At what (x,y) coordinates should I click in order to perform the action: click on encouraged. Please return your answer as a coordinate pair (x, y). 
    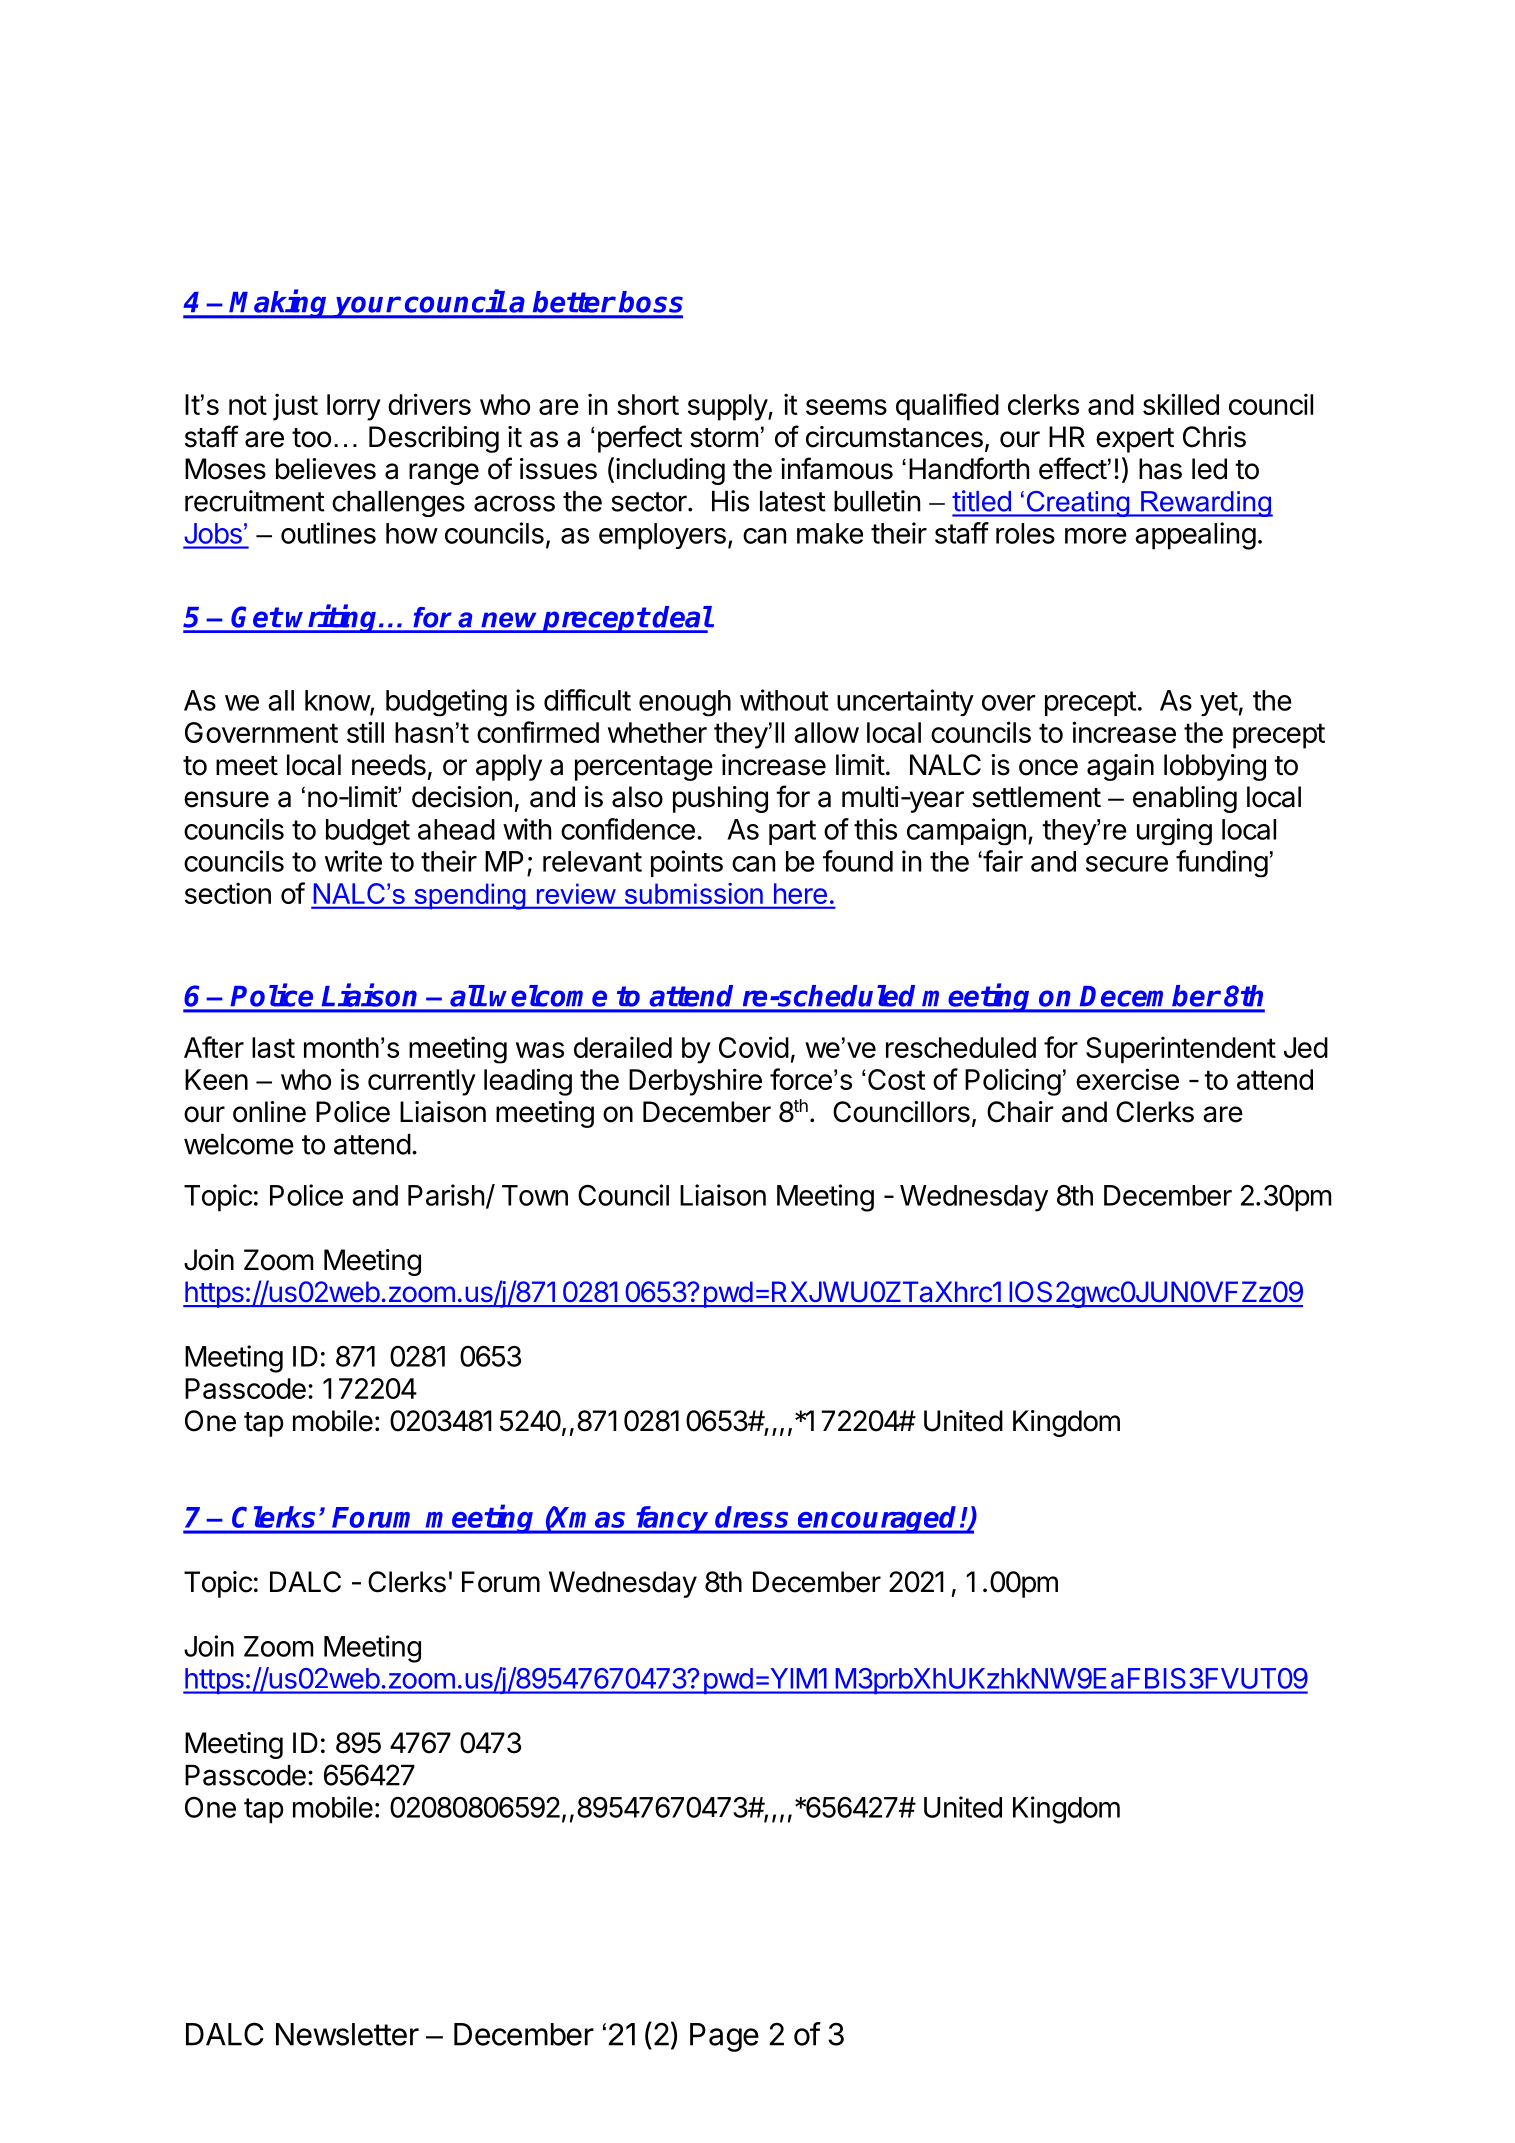
    Looking at the image, I should click on (878, 1520).
